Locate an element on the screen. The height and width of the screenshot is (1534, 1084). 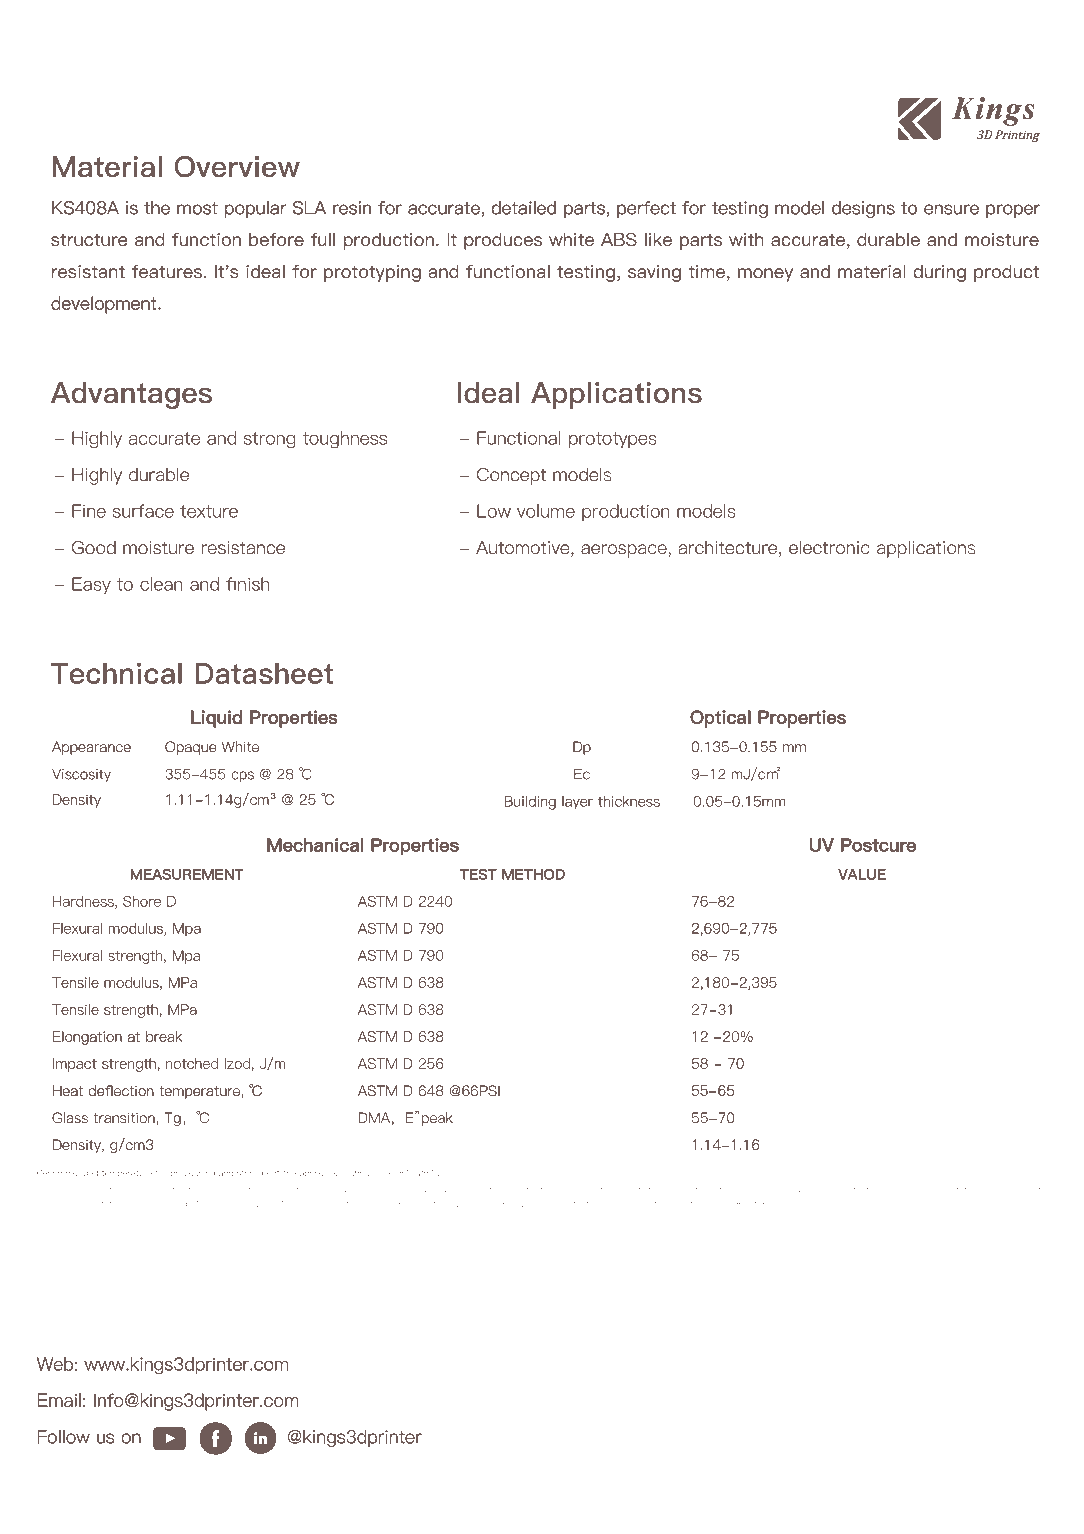
designs is located at coordinates (863, 209).
